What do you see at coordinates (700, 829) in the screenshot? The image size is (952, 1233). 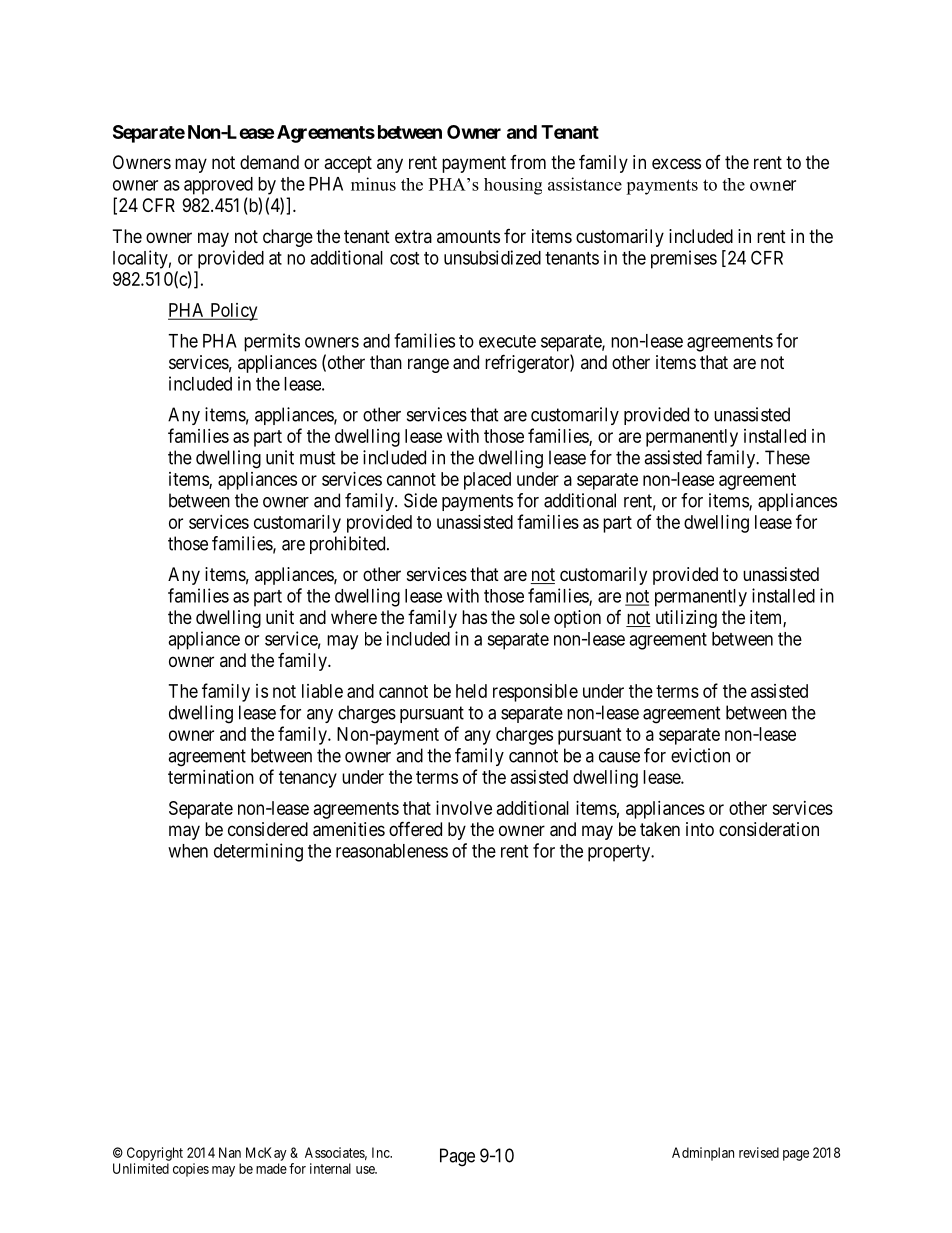 I see `into` at bounding box center [700, 829].
